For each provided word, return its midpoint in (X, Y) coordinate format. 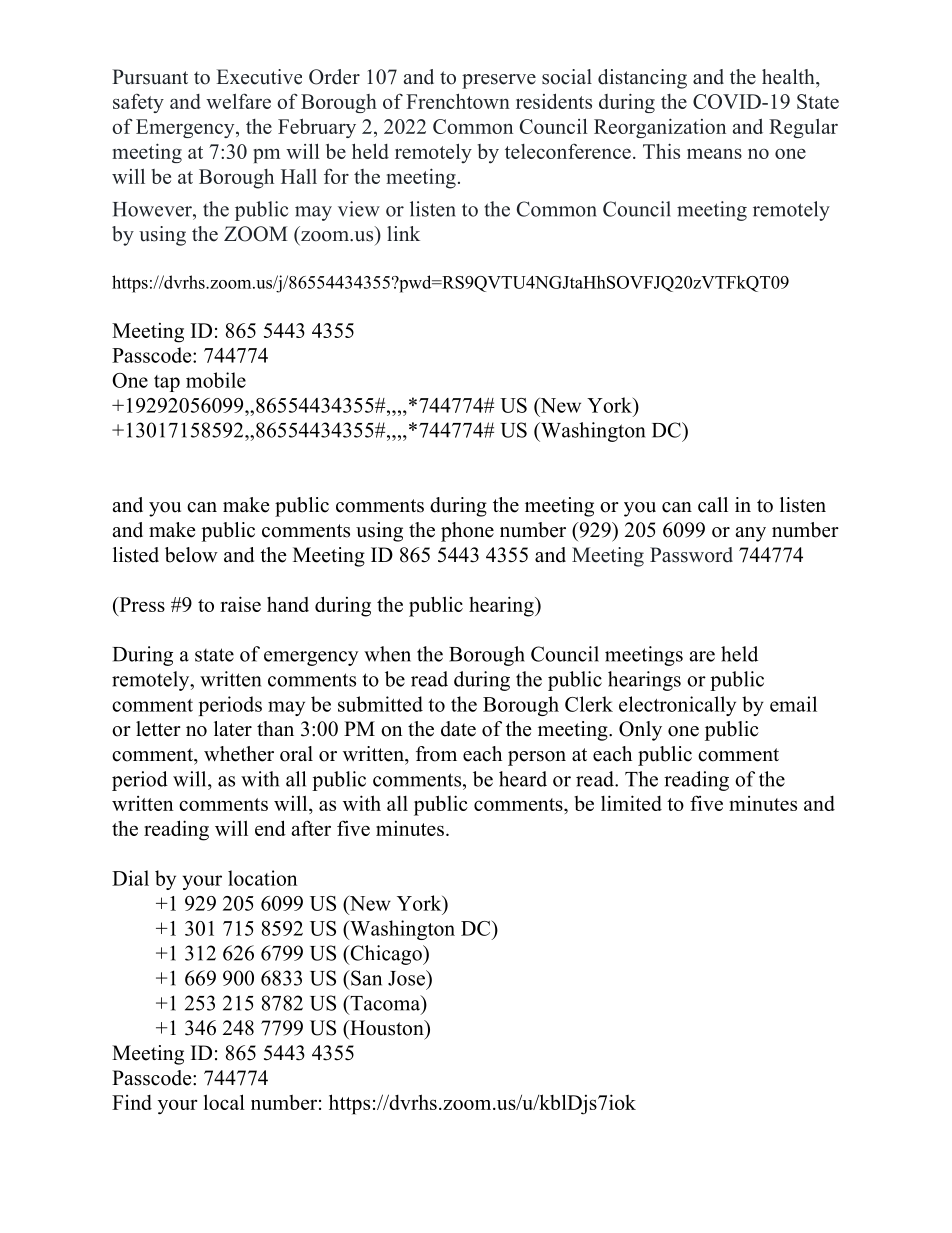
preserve (499, 81)
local (224, 1102)
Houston (387, 1028)
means (714, 154)
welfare (238, 101)
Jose (407, 978)
